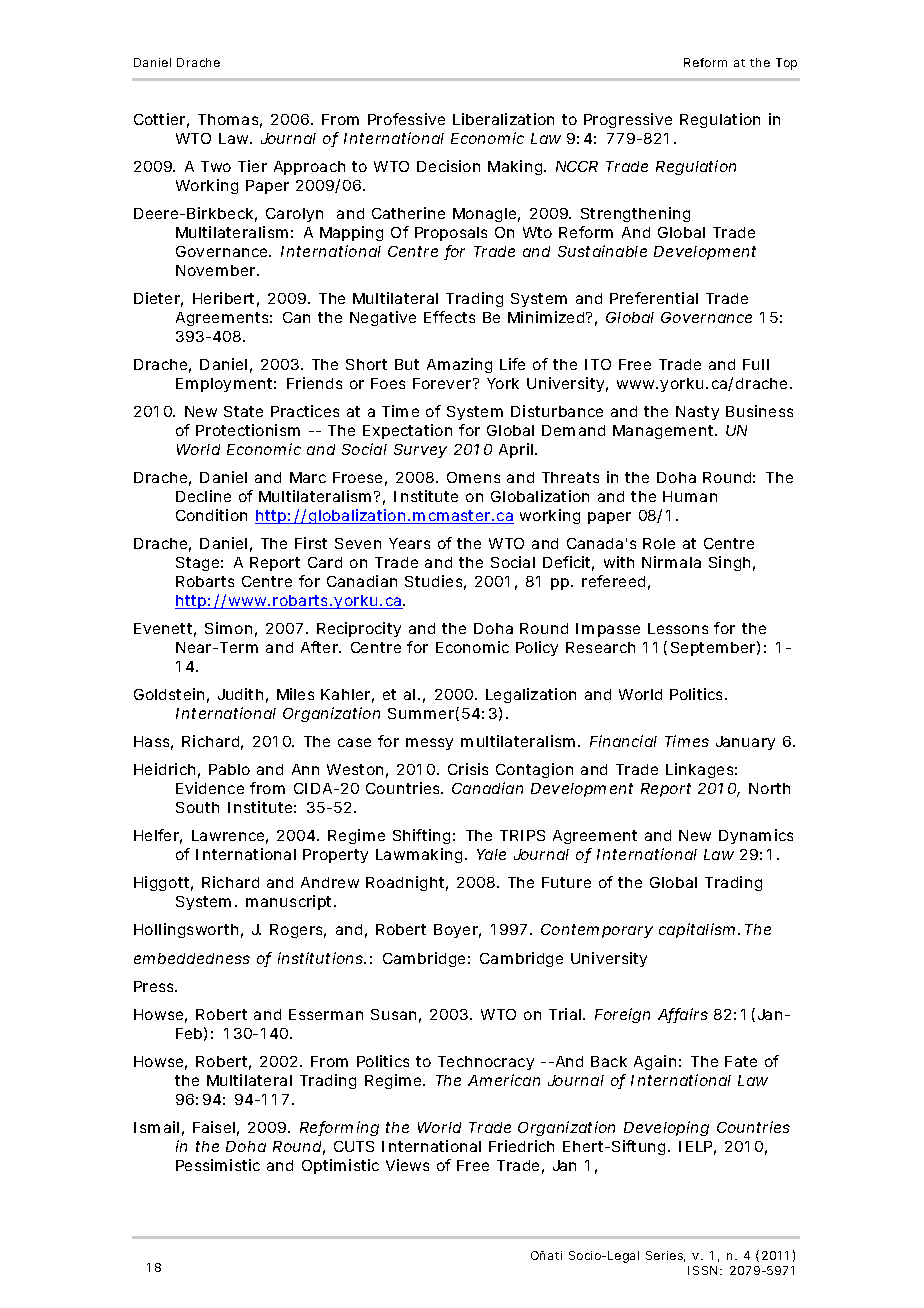 This screenshot has width=924, height=1308. I want to click on Policy, so click(537, 648).
